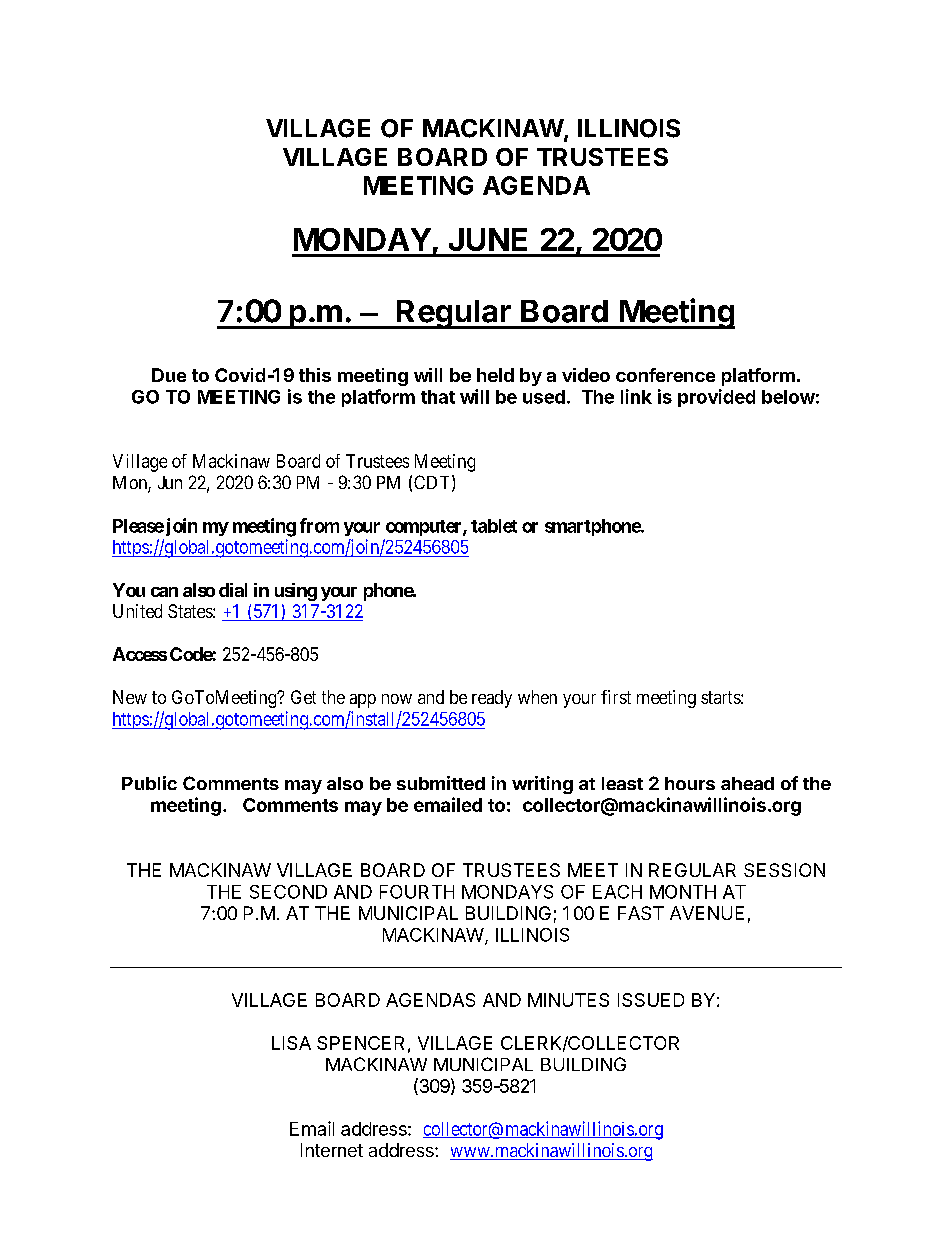 The height and width of the screenshot is (1233, 952). Describe the element at coordinates (288, 892) in the screenshot. I see `SECOND` at that location.
